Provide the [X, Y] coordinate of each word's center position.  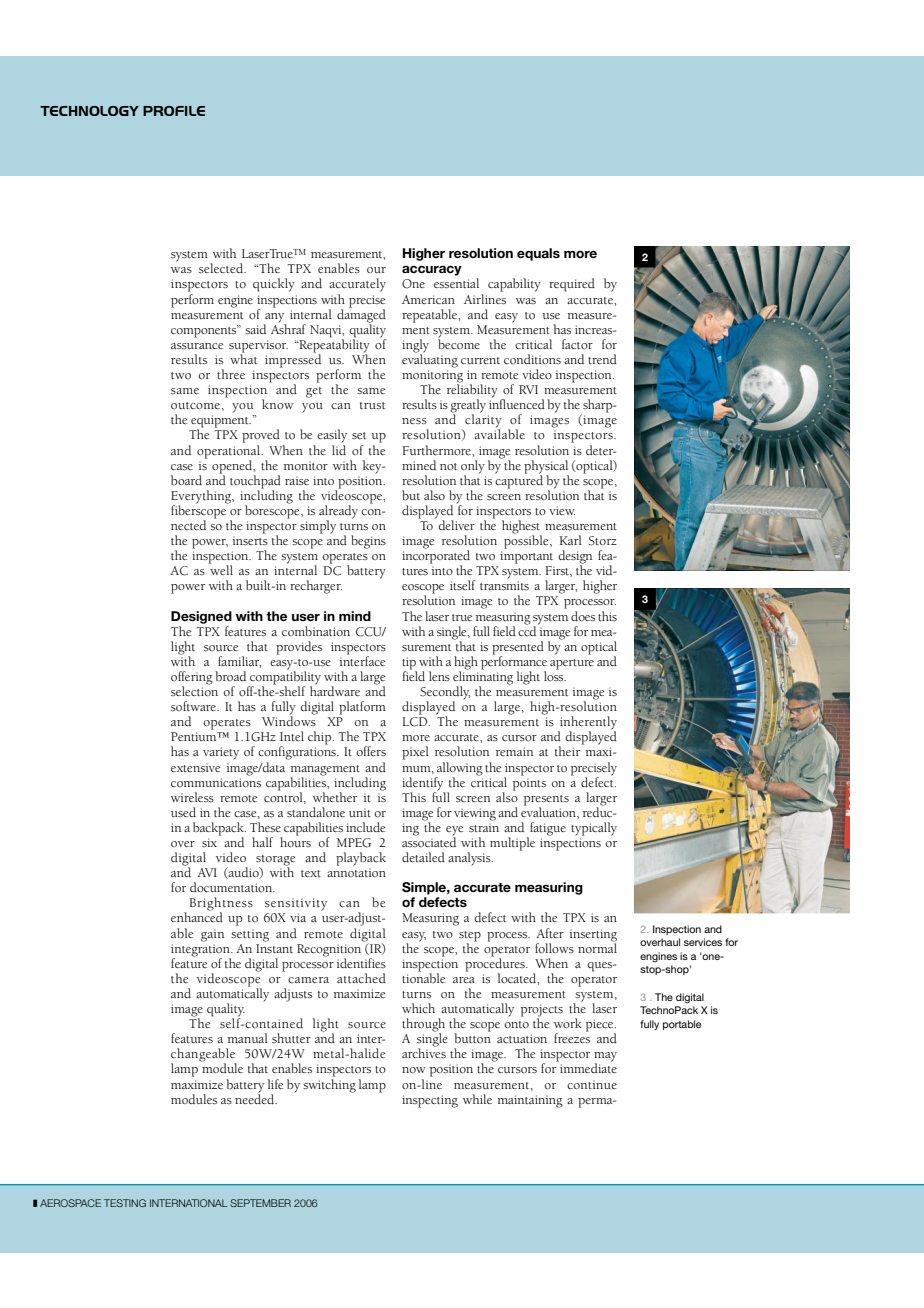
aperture [572, 664]
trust [372, 406]
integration [201, 951]
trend [602, 359]
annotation [356, 872]
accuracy [432, 270]
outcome [195, 405]
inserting [593, 935]
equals [538, 254]
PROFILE [174, 111]
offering [192, 679]
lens [439, 676]
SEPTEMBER [260, 1203]
